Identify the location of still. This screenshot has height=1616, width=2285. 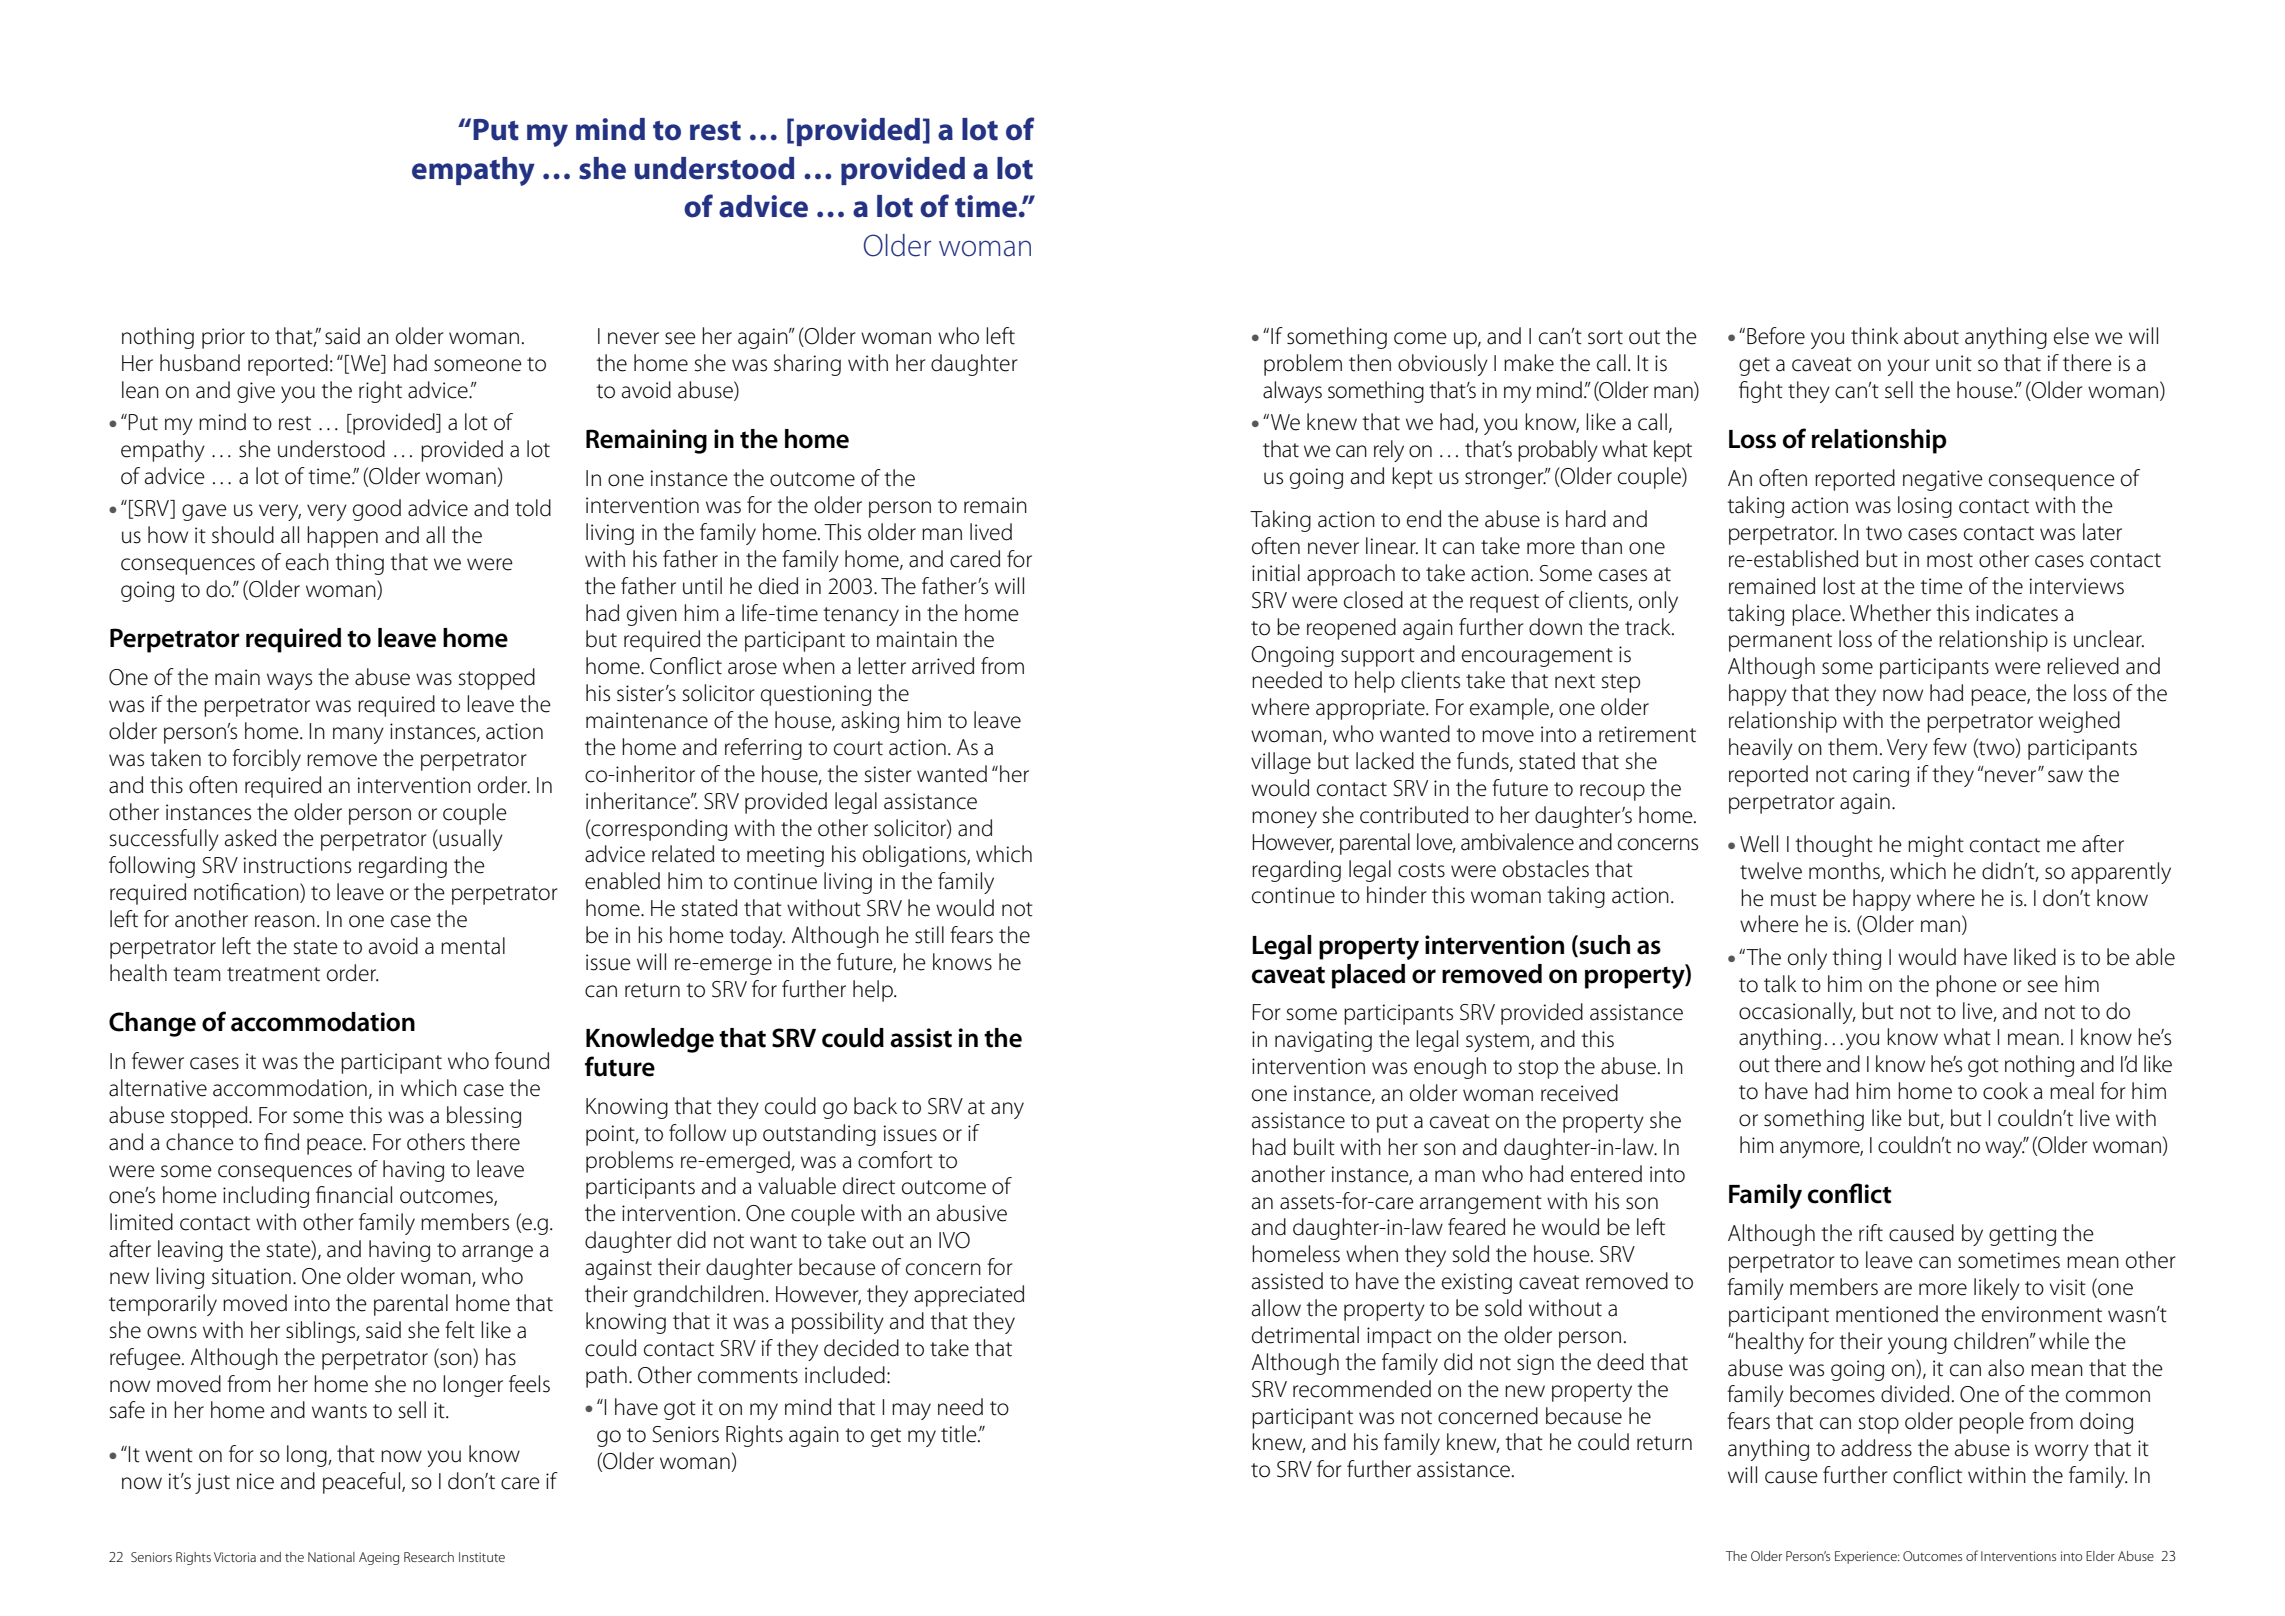
(929, 935).
